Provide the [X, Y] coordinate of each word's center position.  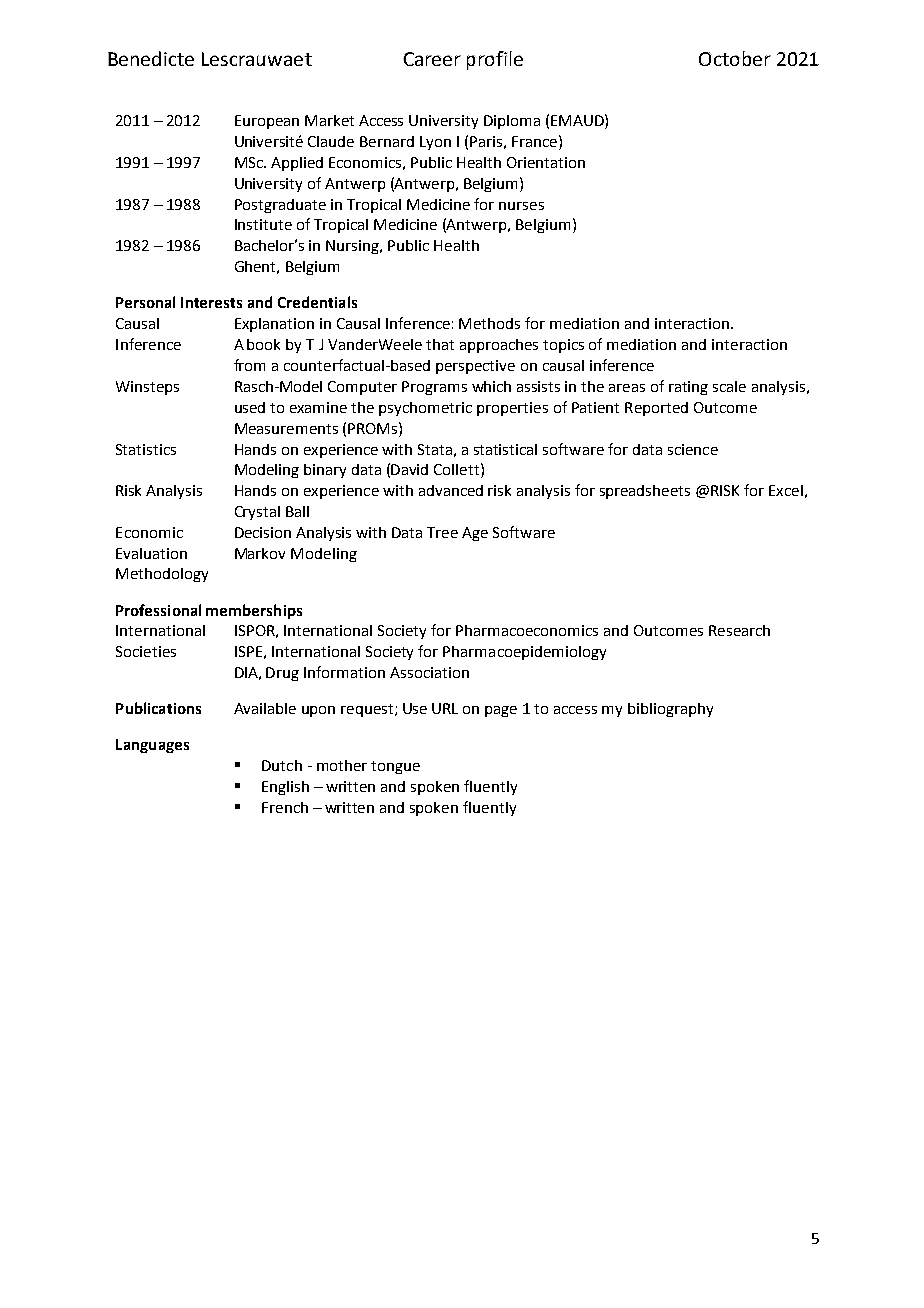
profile [495, 60]
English [285, 788]
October [735, 58]
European [267, 122]
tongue [395, 767]
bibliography [670, 710]
